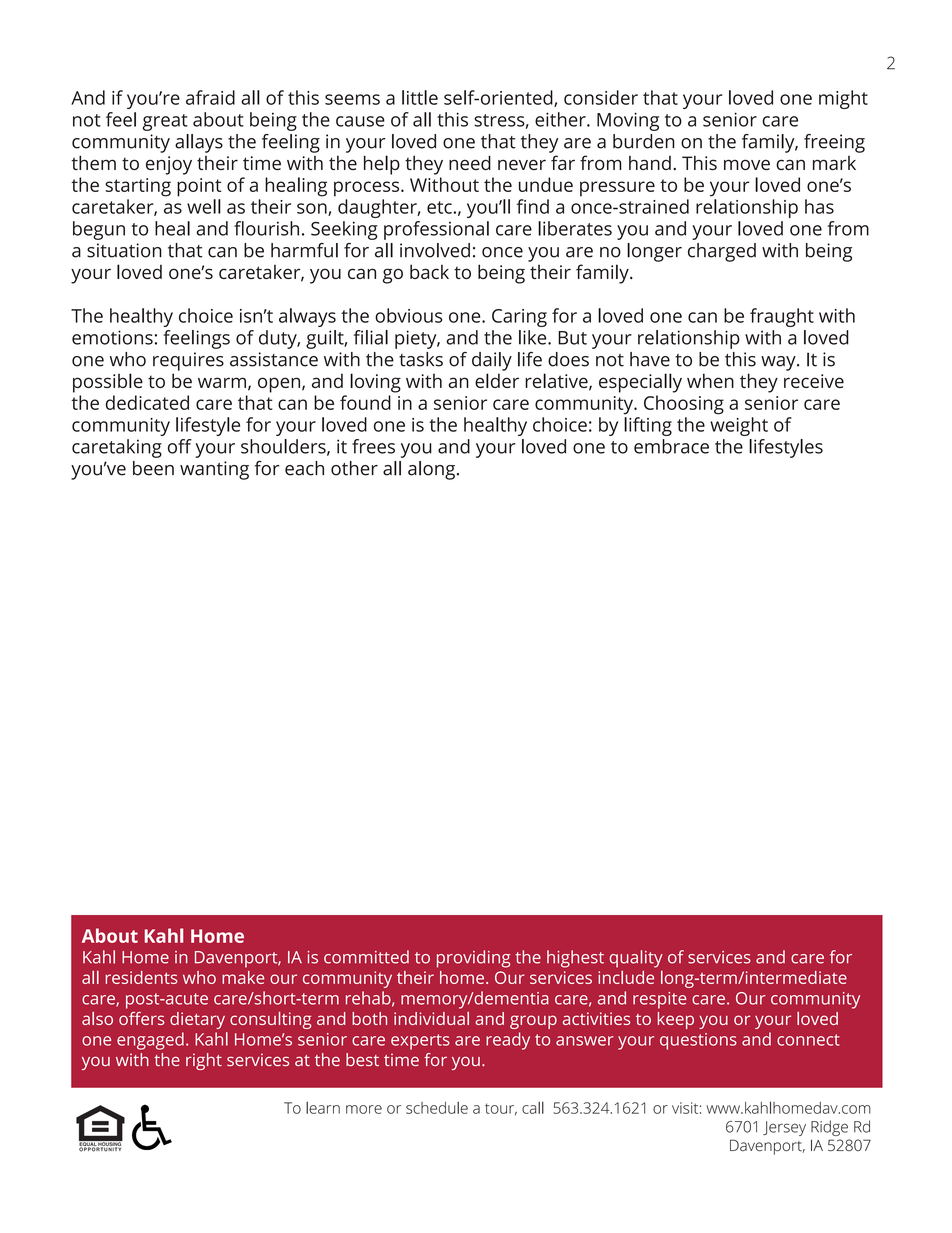  Describe the element at coordinates (470, 162) in the screenshot. I see `need` at that location.
